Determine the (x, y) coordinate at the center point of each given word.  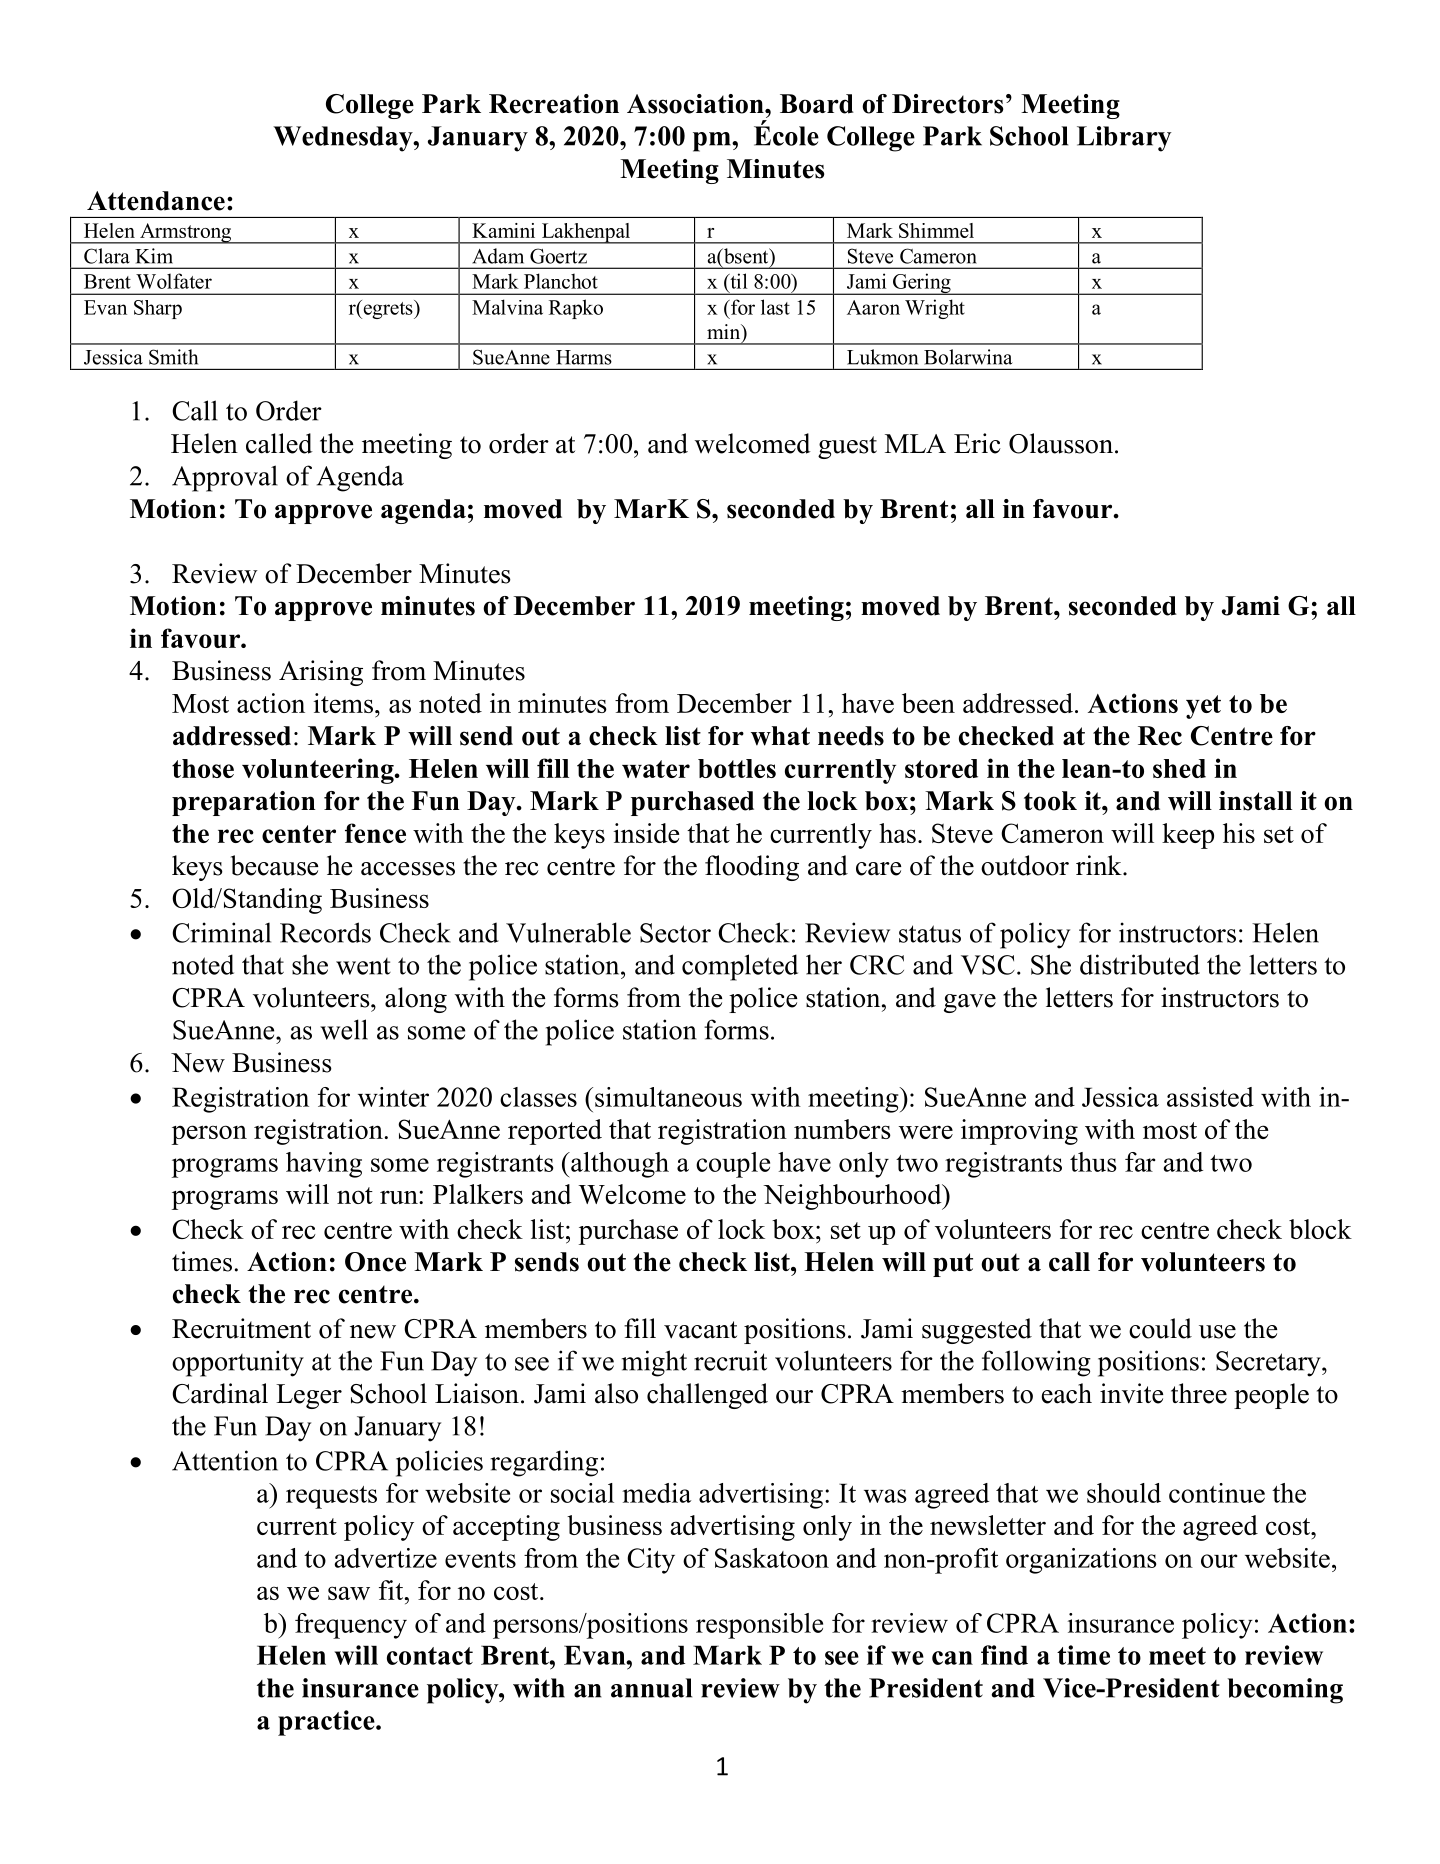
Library (1124, 139)
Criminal (221, 932)
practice (327, 1723)
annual (651, 1688)
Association (696, 104)
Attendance (156, 201)
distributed (1140, 964)
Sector (675, 933)
